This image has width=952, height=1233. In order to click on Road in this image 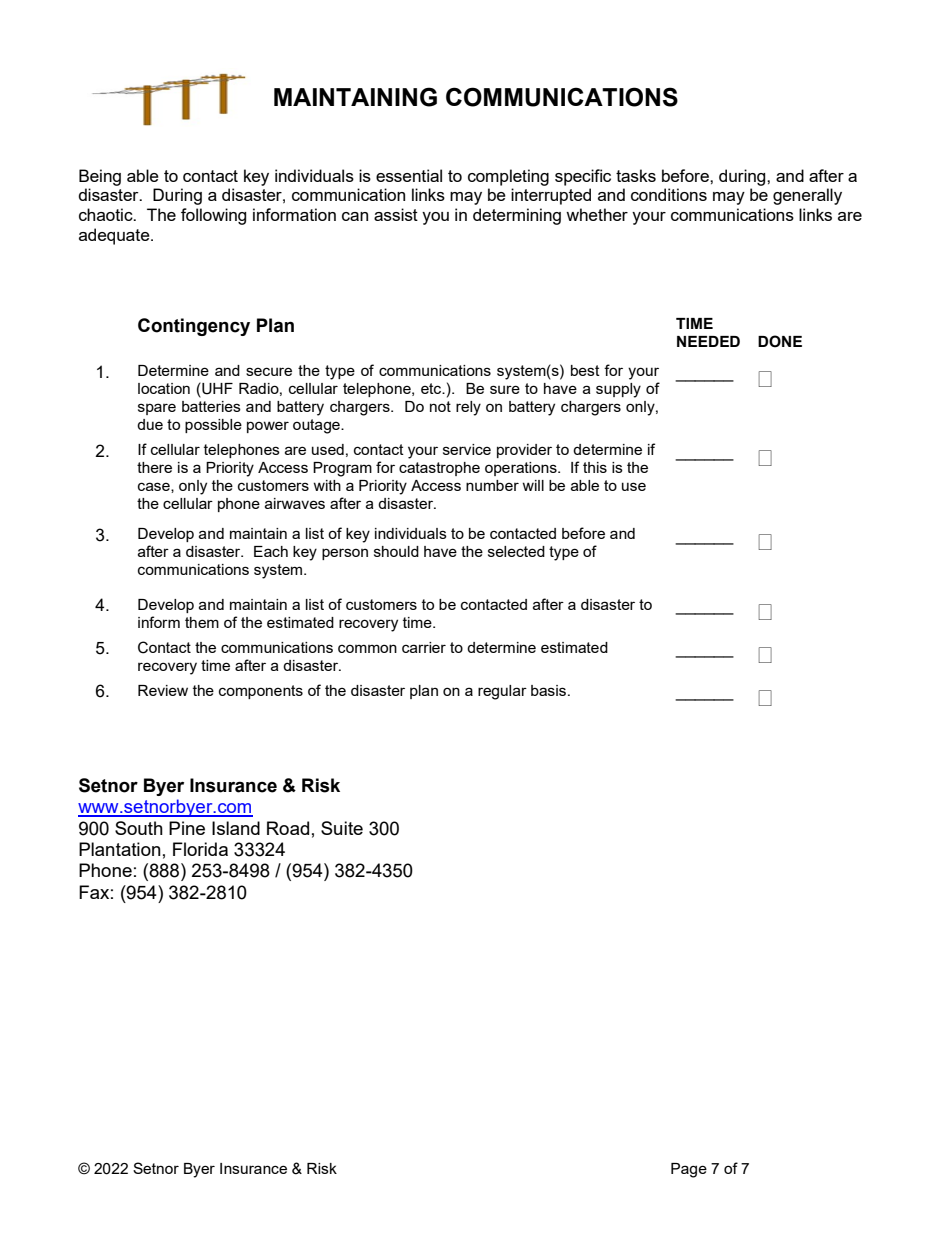, I will do `click(288, 828)`.
